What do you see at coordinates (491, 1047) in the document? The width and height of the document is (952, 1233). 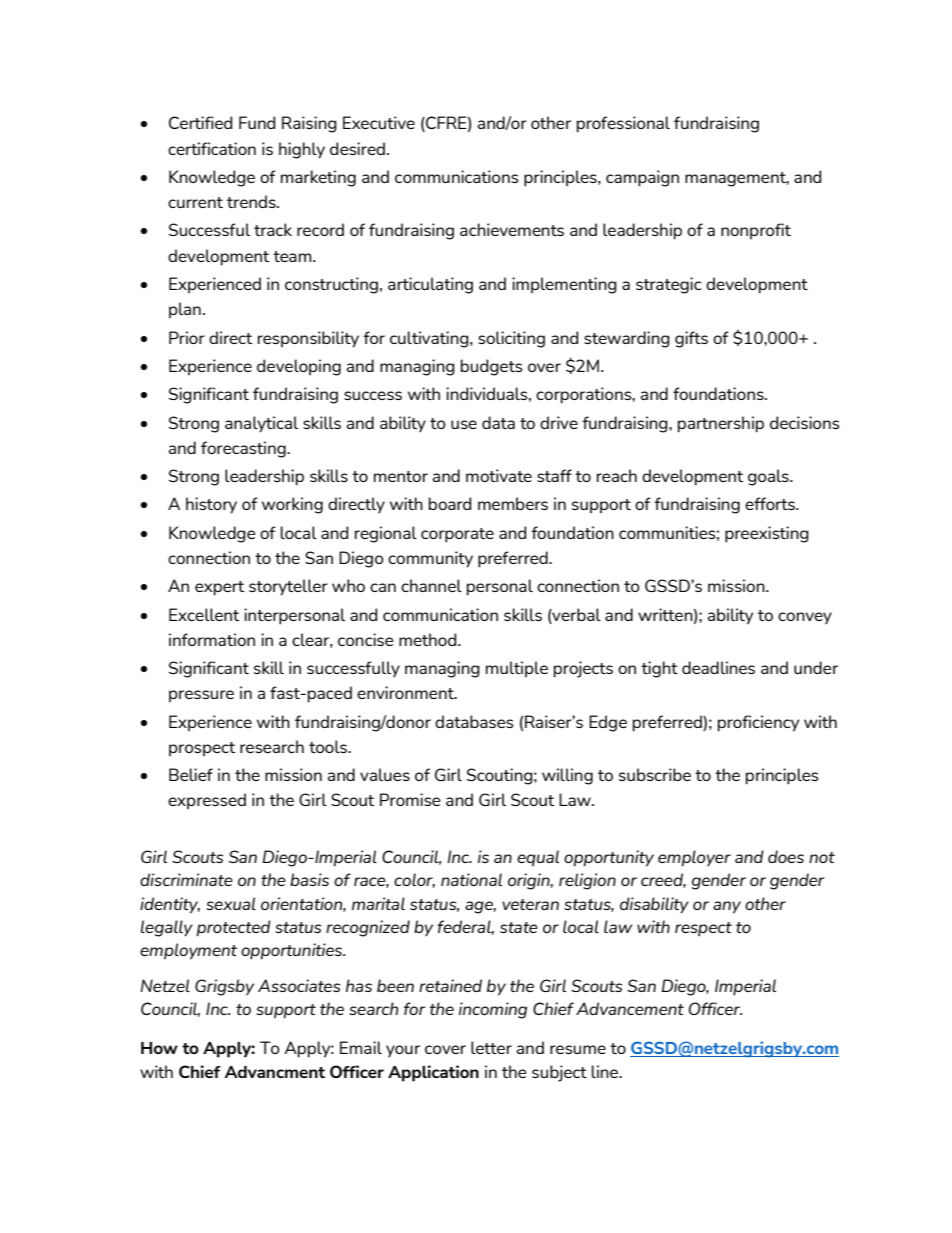 I see `letter` at bounding box center [491, 1047].
